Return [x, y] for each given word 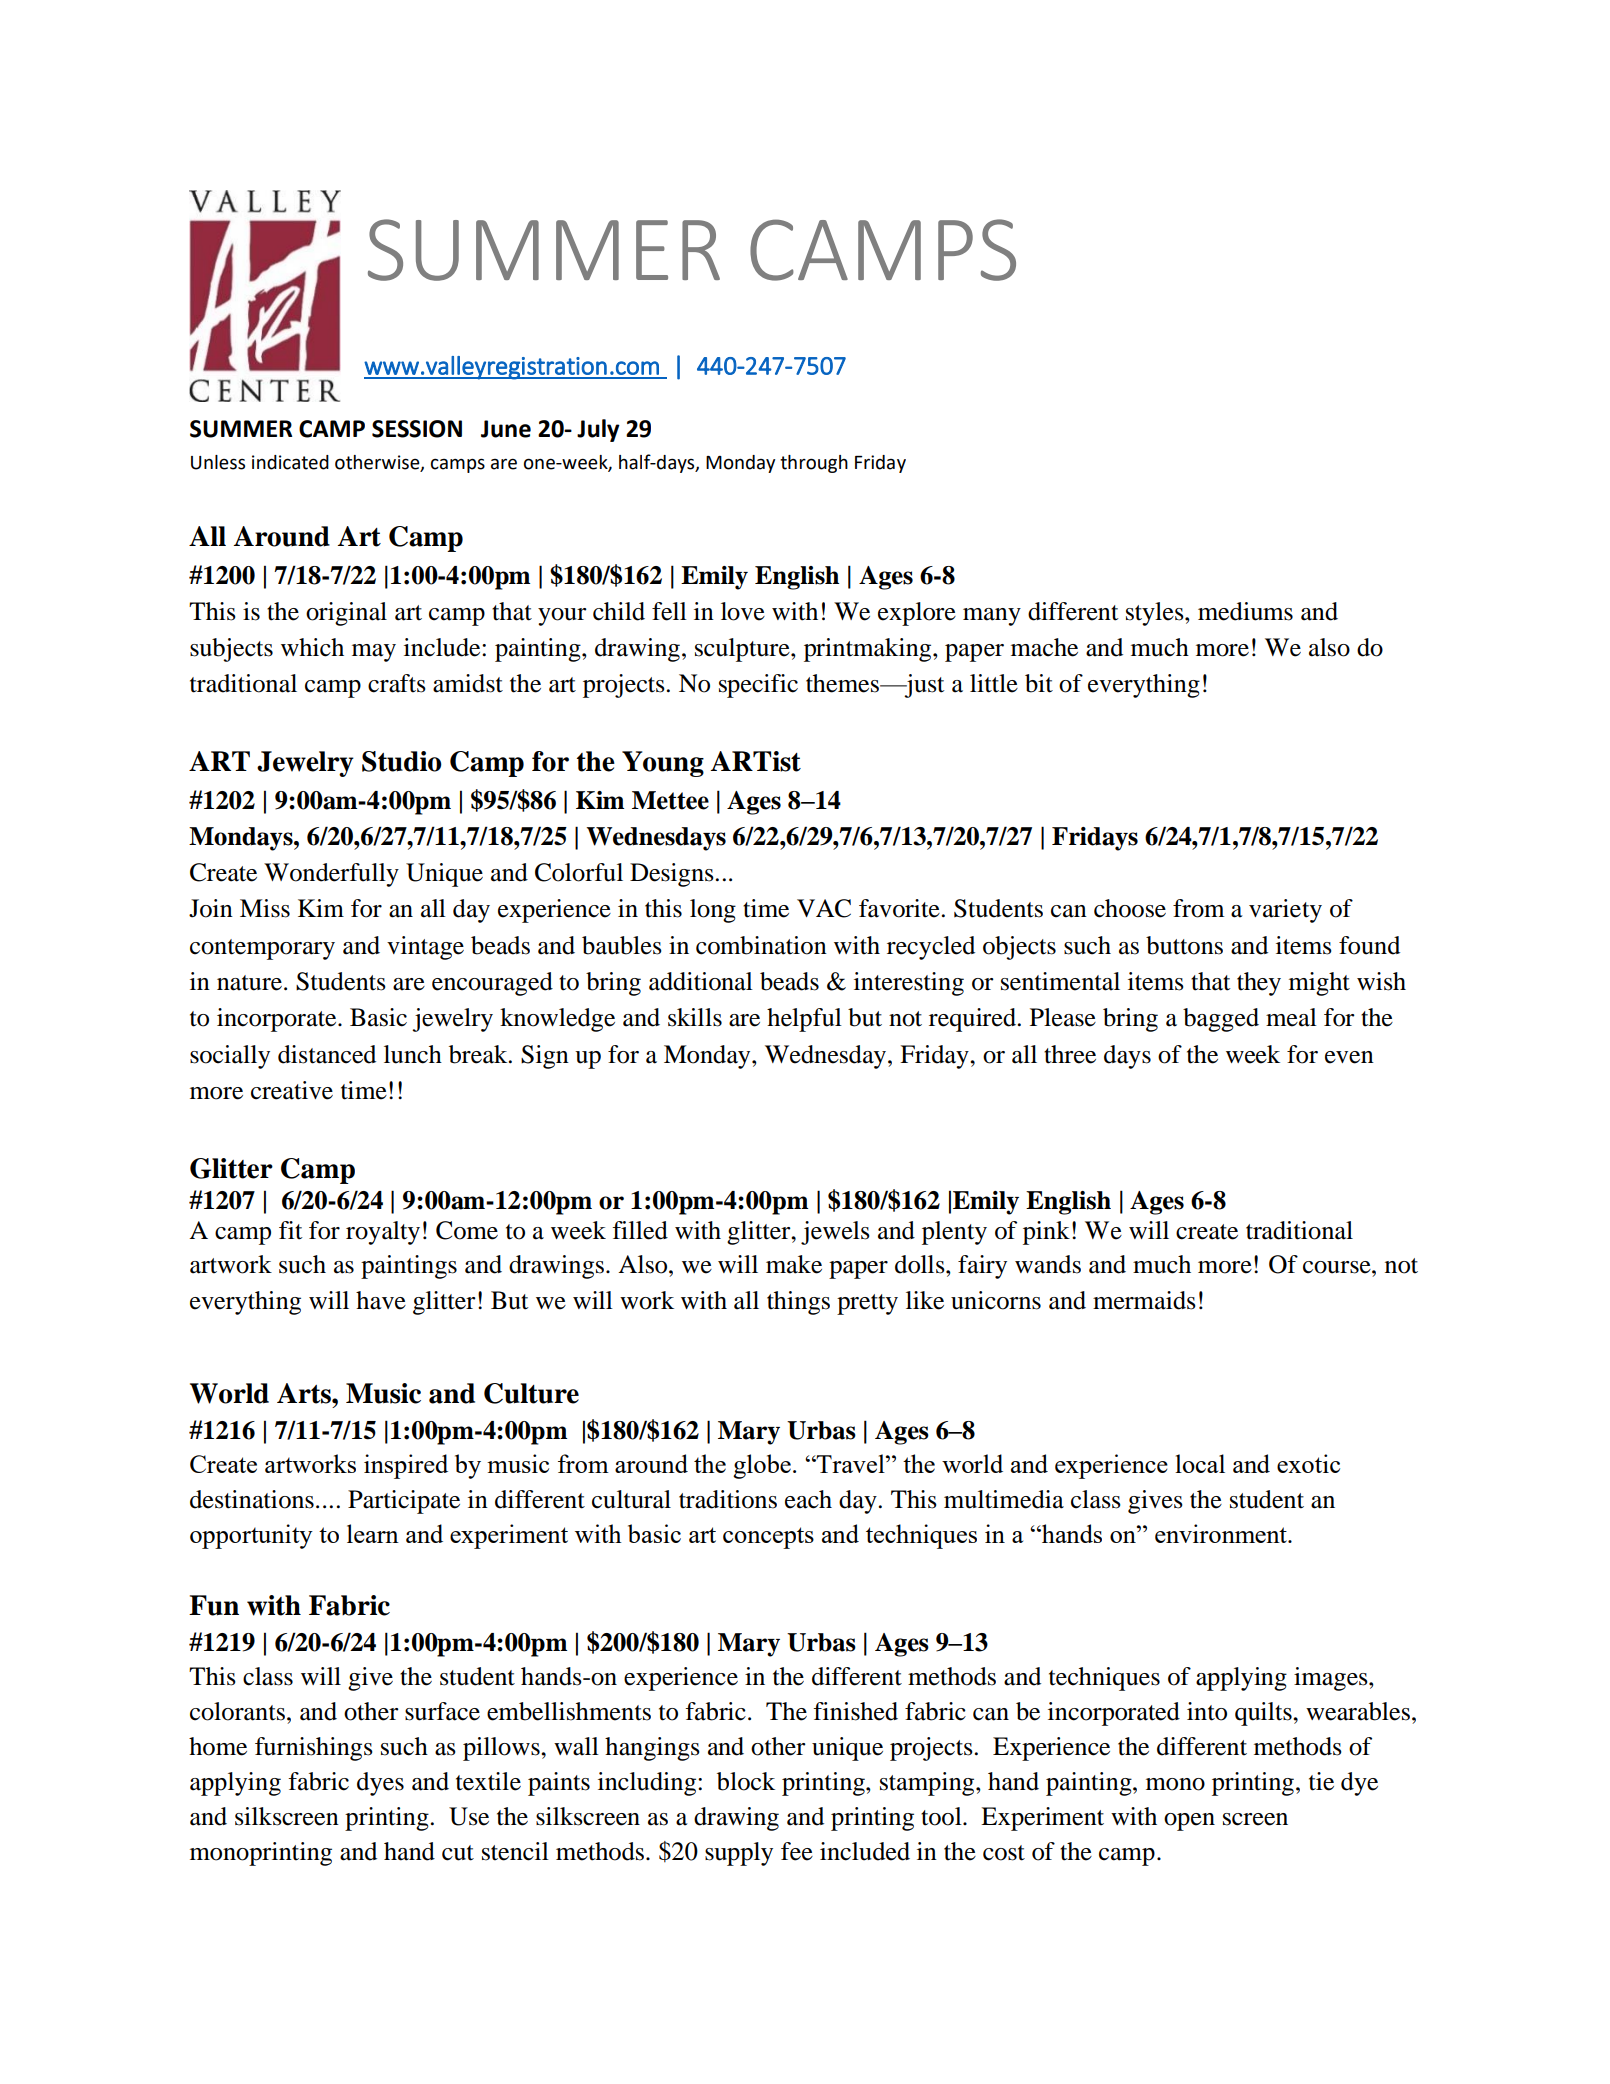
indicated [290, 462]
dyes [380, 1784]
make [794, 1264]
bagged [1221, 1020]
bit [1039, 683]
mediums [1245, 611]
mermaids [1144, 1300]
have [381, 1300]
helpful [804, 1020]
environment [1222, 1533]
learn [373, 1533]
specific [758, 686]
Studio [402, 761]
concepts [768, 1538]
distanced [327, 1054]
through [814, 464]
